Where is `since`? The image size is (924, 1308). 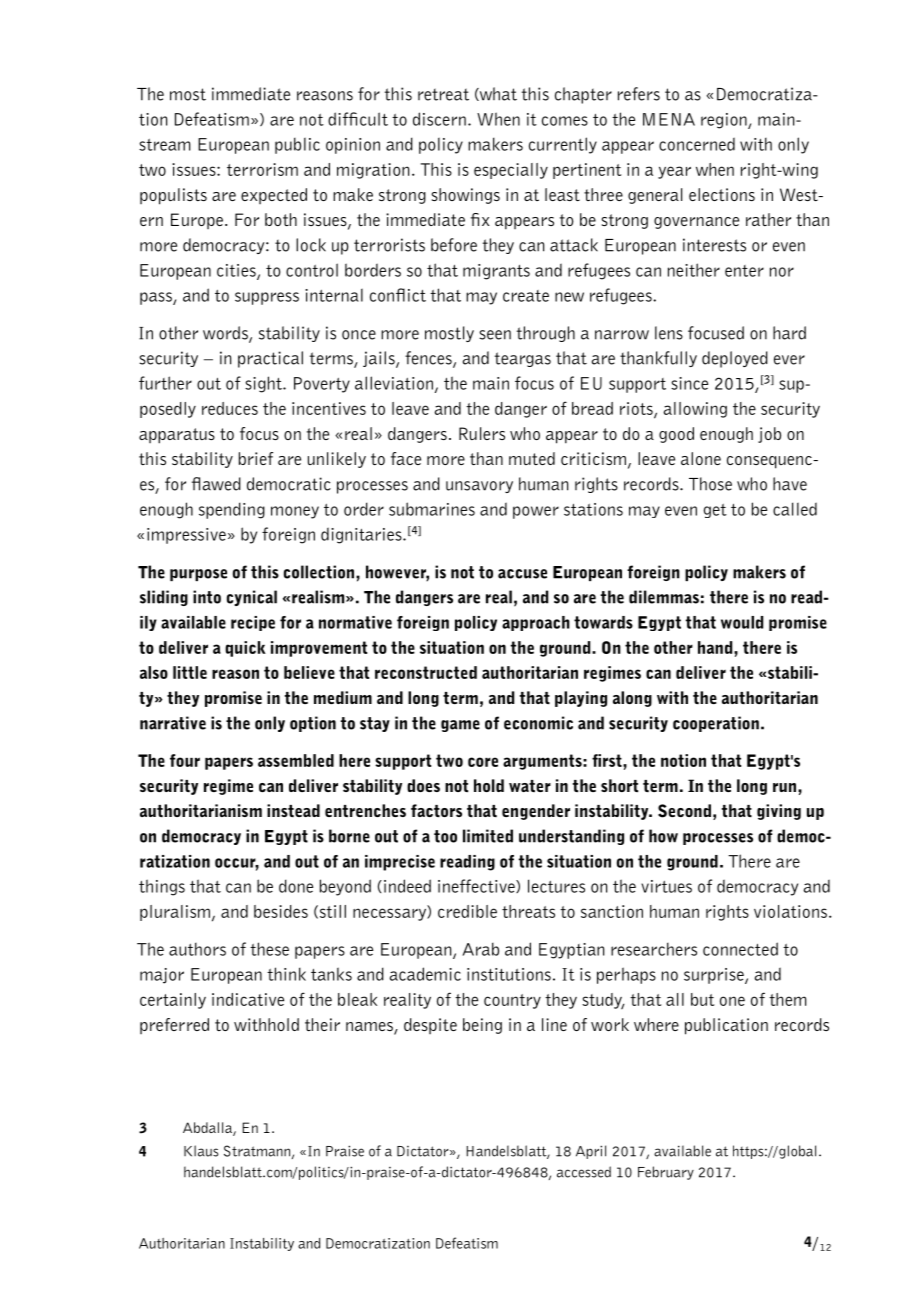
since is located at coordinates (689, 383).
